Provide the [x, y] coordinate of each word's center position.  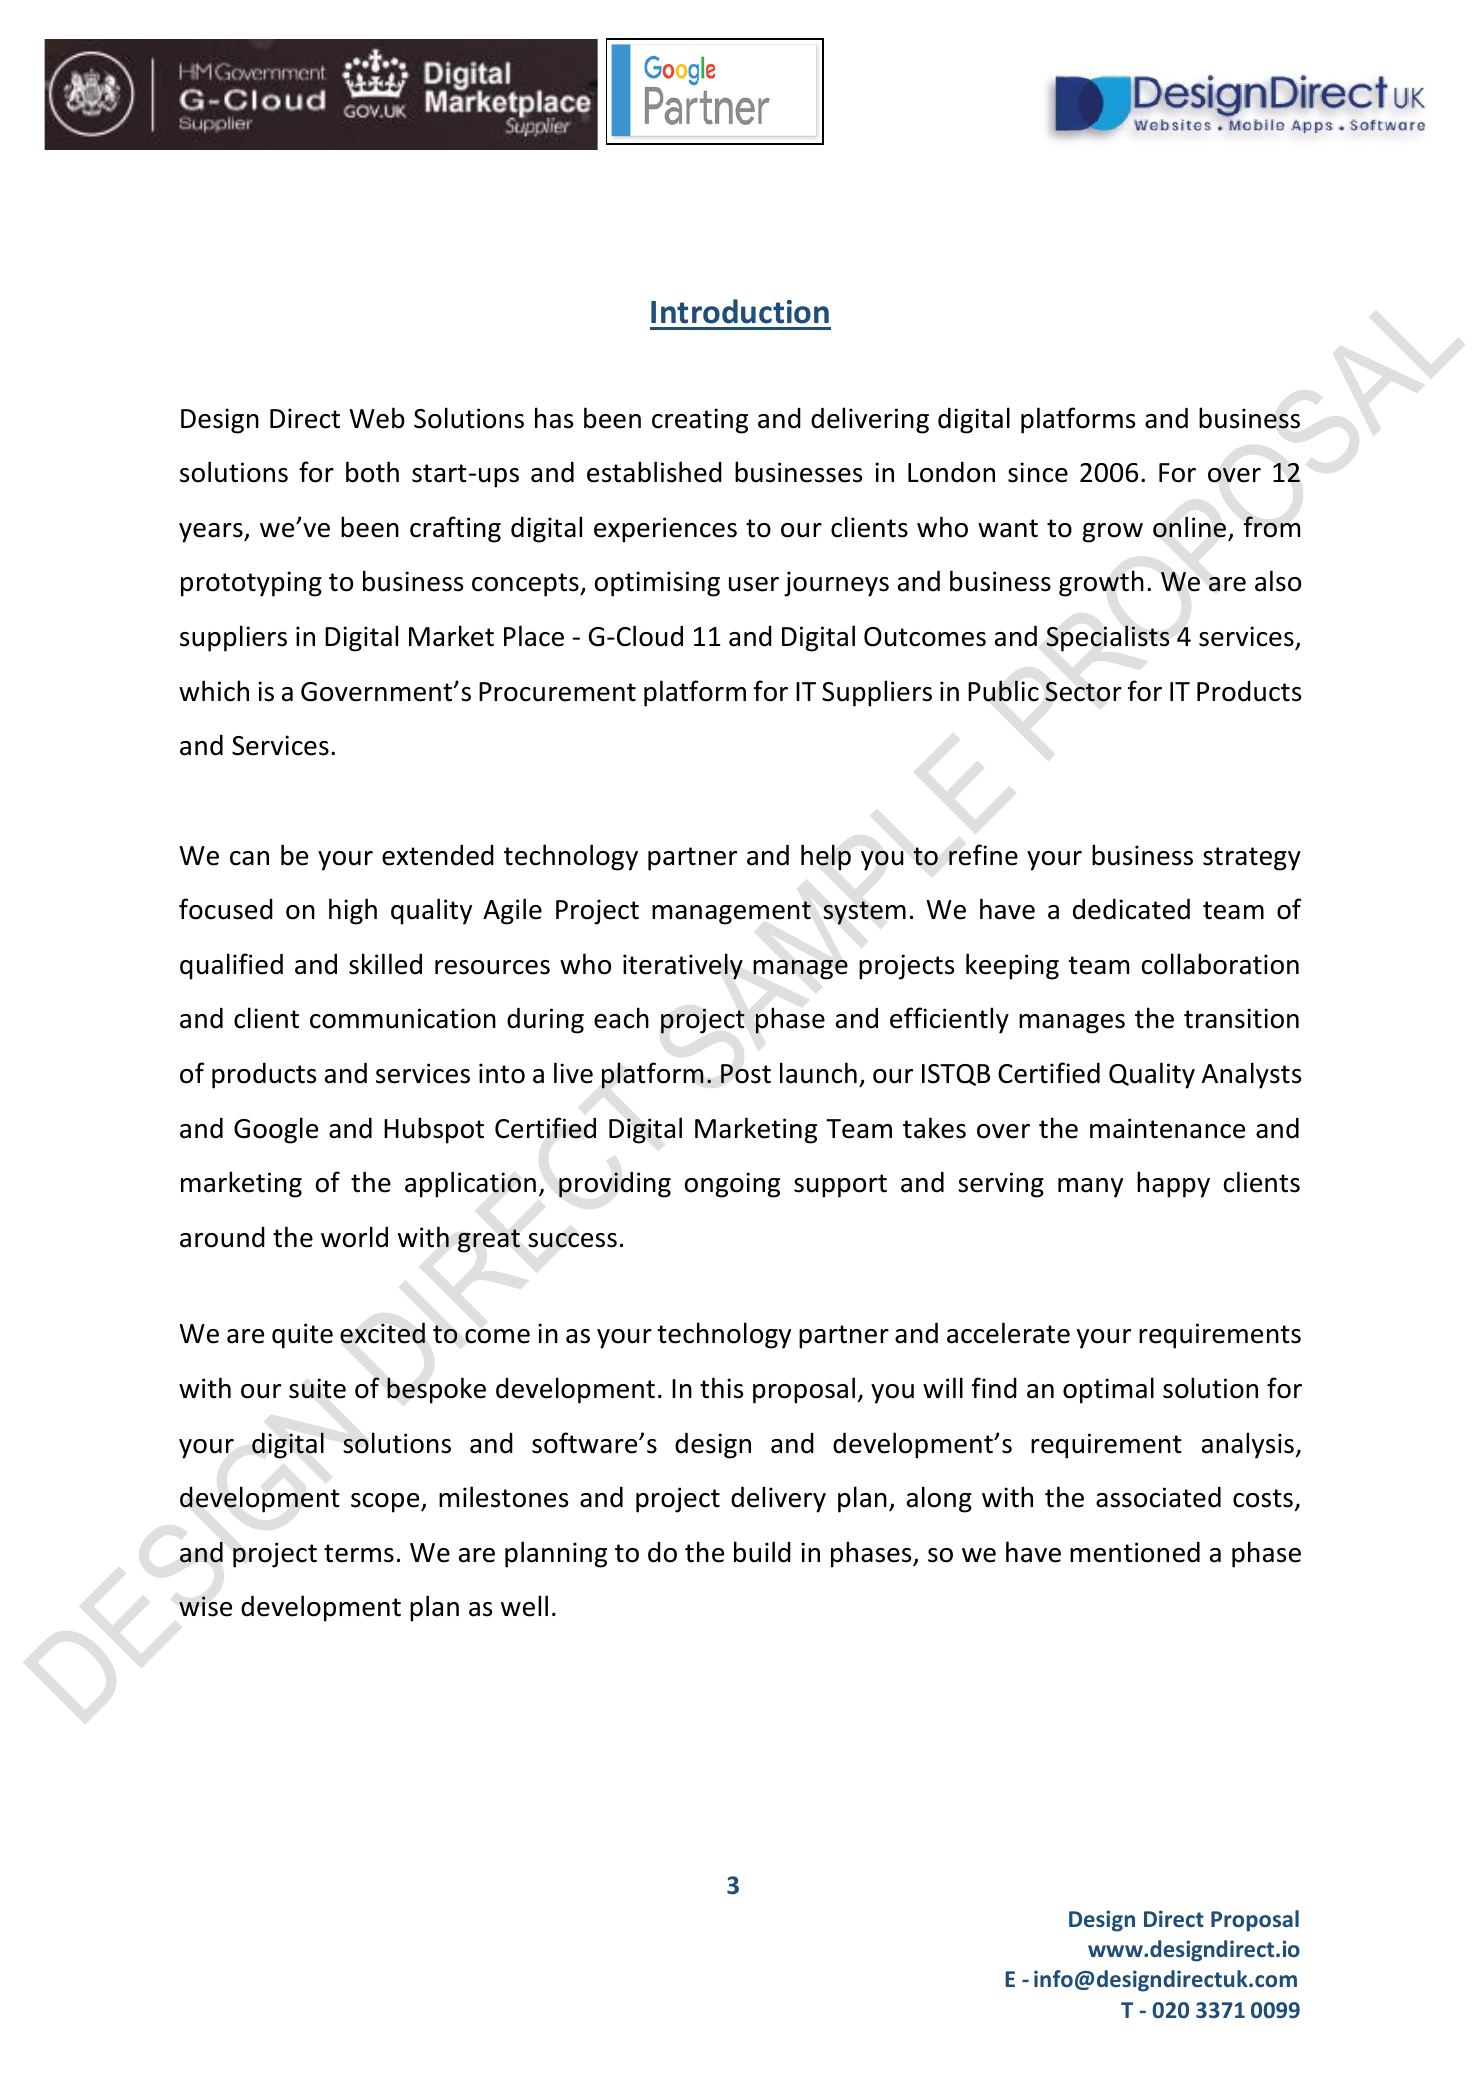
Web [377, 418]
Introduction [740, 311]
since [1038, 472]
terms [359, 1553]
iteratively [683, 966]
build [762, 1552]
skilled [385, 964]
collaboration [1220, 964]
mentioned [1135, 1552]
